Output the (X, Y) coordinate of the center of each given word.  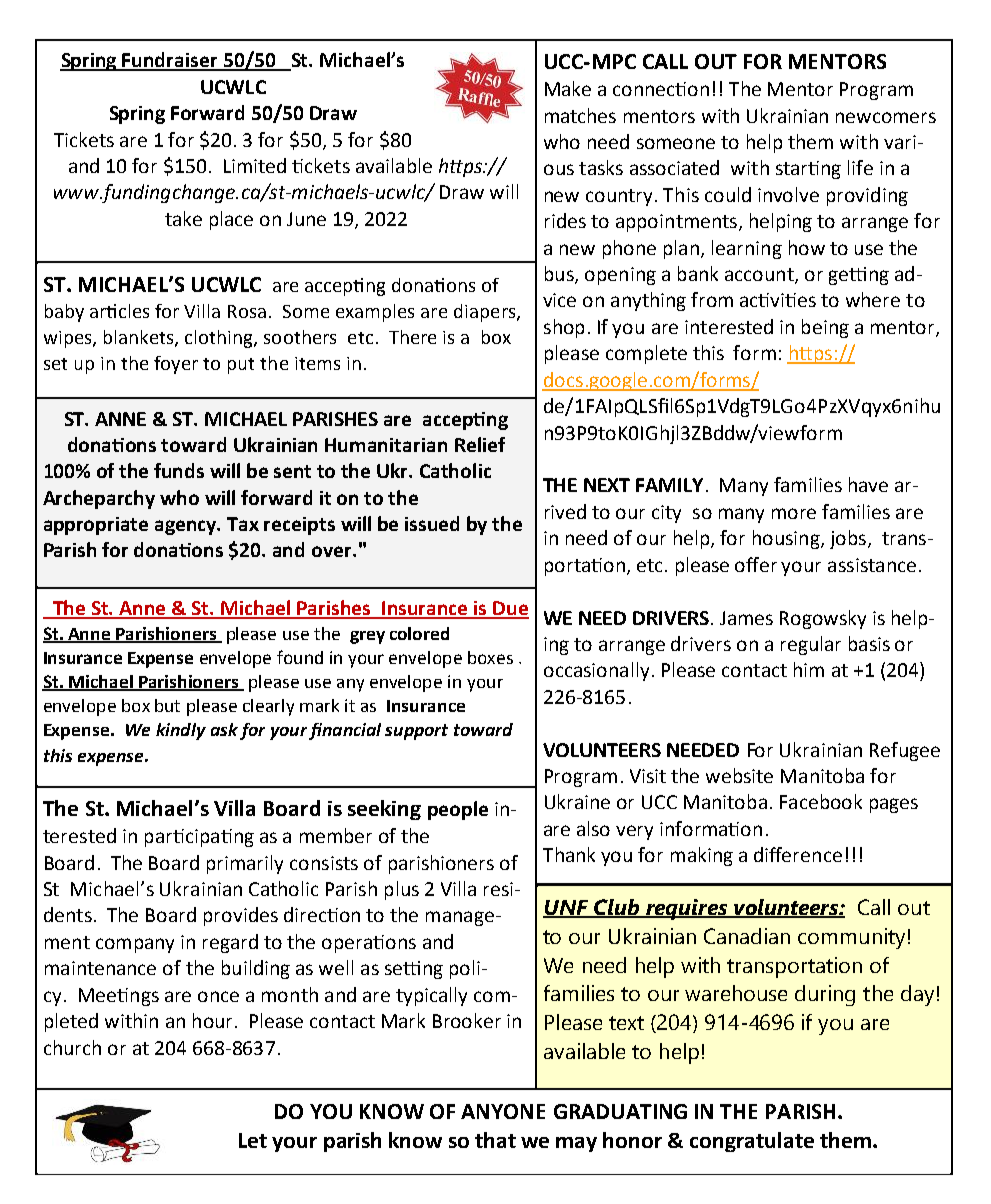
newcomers (886, 117)
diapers (486, 313)
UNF (567, 909)
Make (568, 88)
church (72, 1047)
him (809, 669)
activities (778, 300)
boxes (490, 657)
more (794, 513)
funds (179, 470)
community (851, 938)
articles (119, 311)
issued (432, 523)
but (167, 705)
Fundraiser (170, 61)
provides (241, 916)
